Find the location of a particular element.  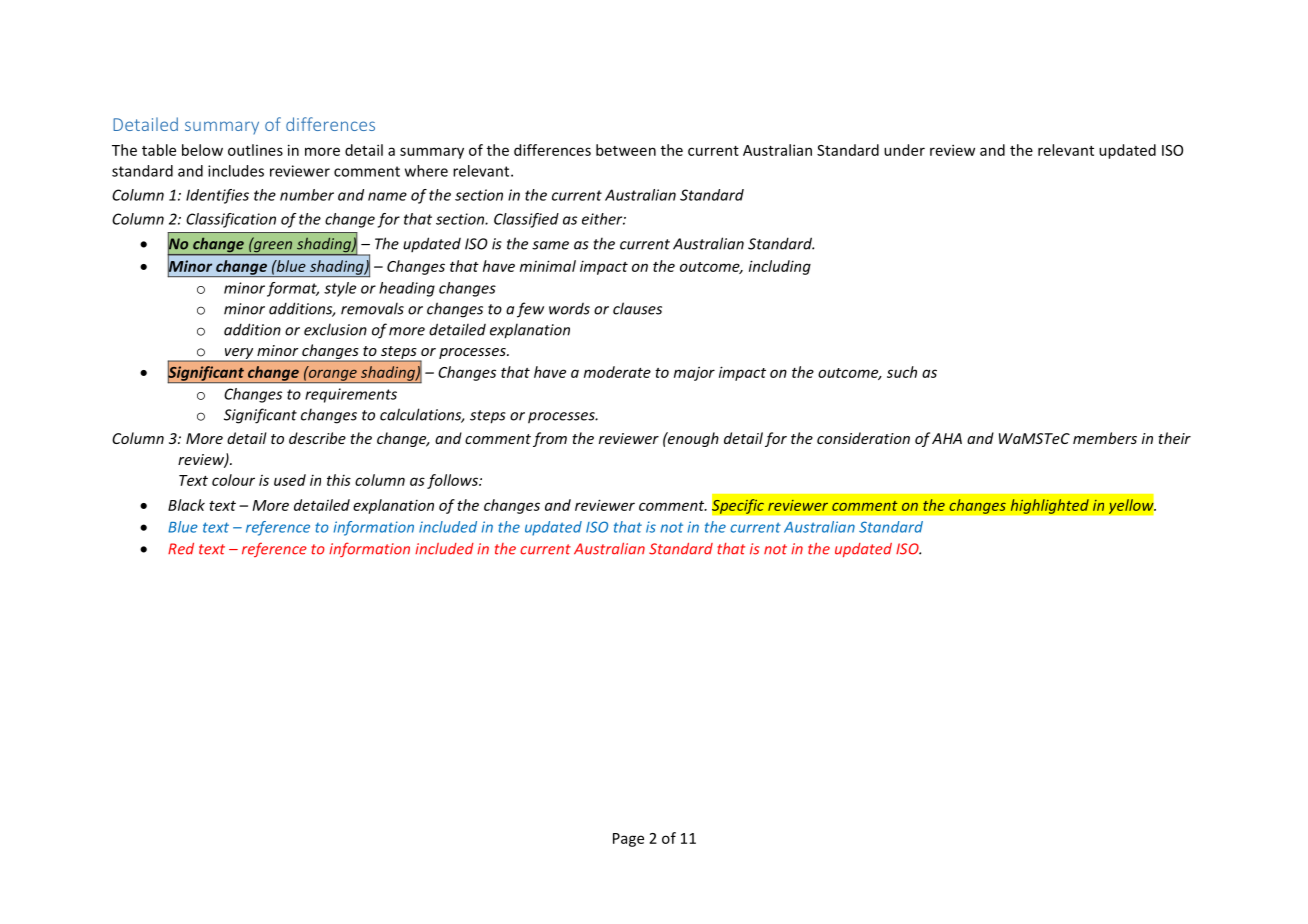

Page is located at coordinates (628, 840).
